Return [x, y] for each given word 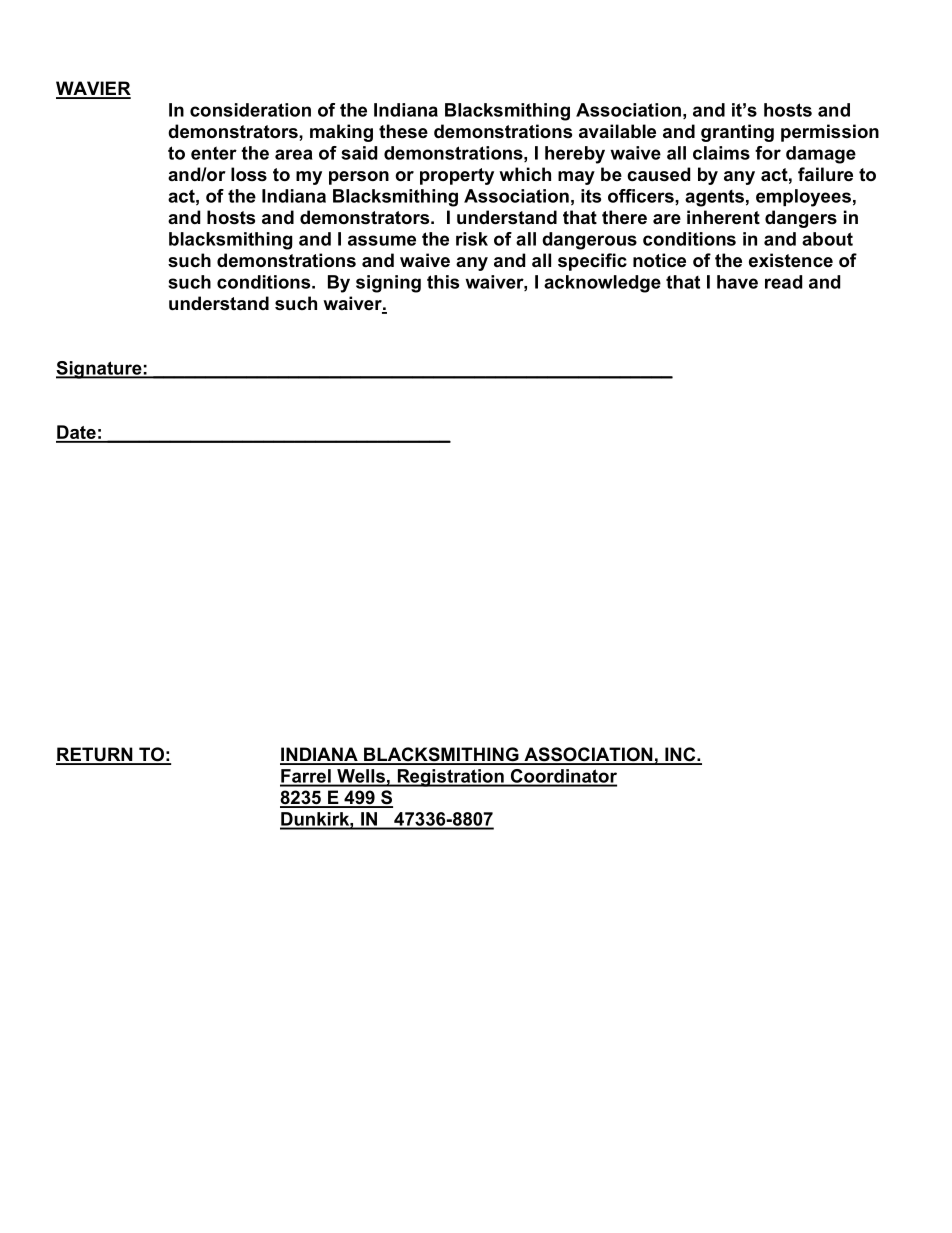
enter [214, 153]
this [443, 282]
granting [737, 133]
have [737, 282]
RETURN [95, 755]
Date [77, 433]
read [783, 282]
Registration [450, 778]
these [403, 131]
